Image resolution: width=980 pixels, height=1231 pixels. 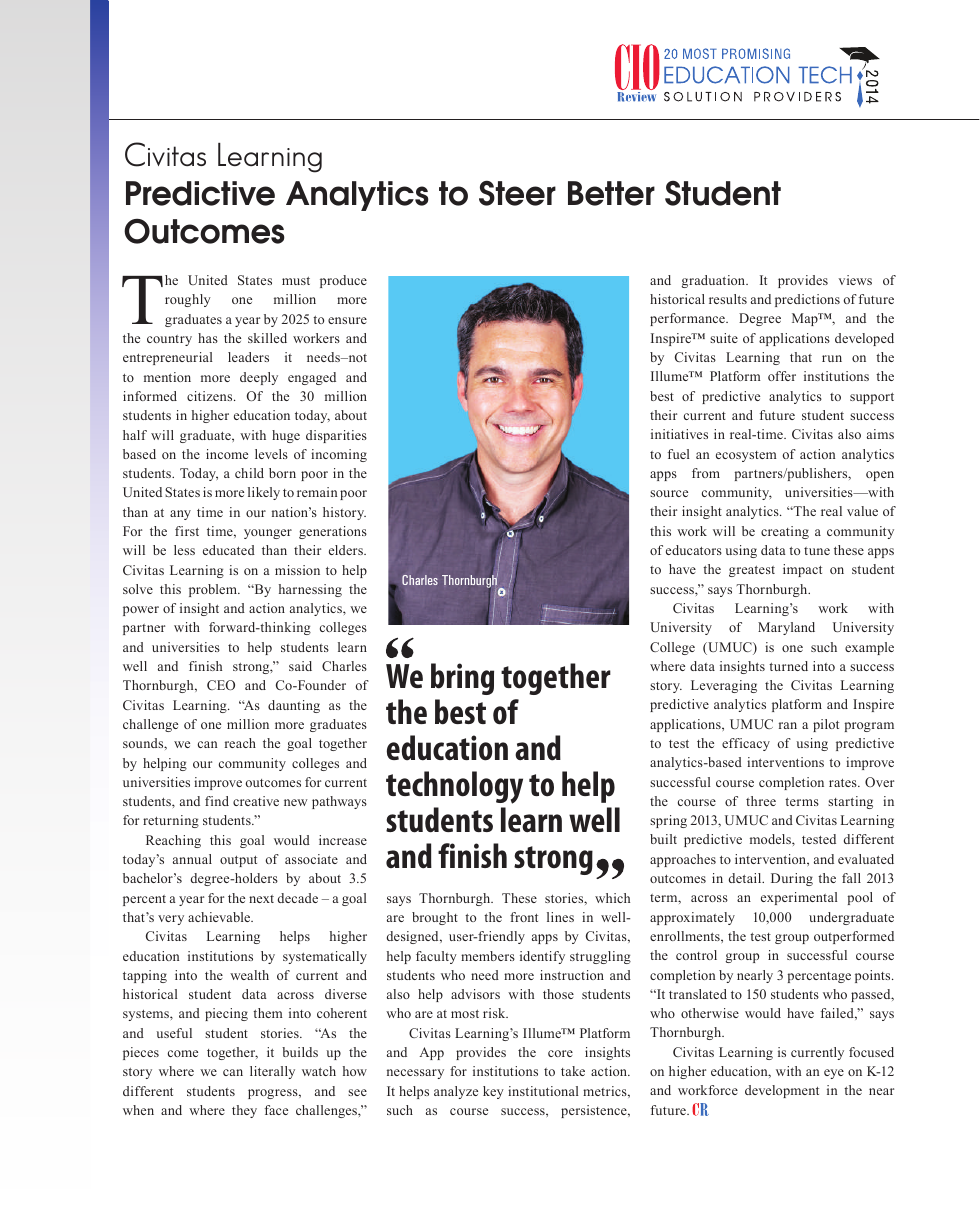 I want to click on experimental, so click(x=799, y=898).
